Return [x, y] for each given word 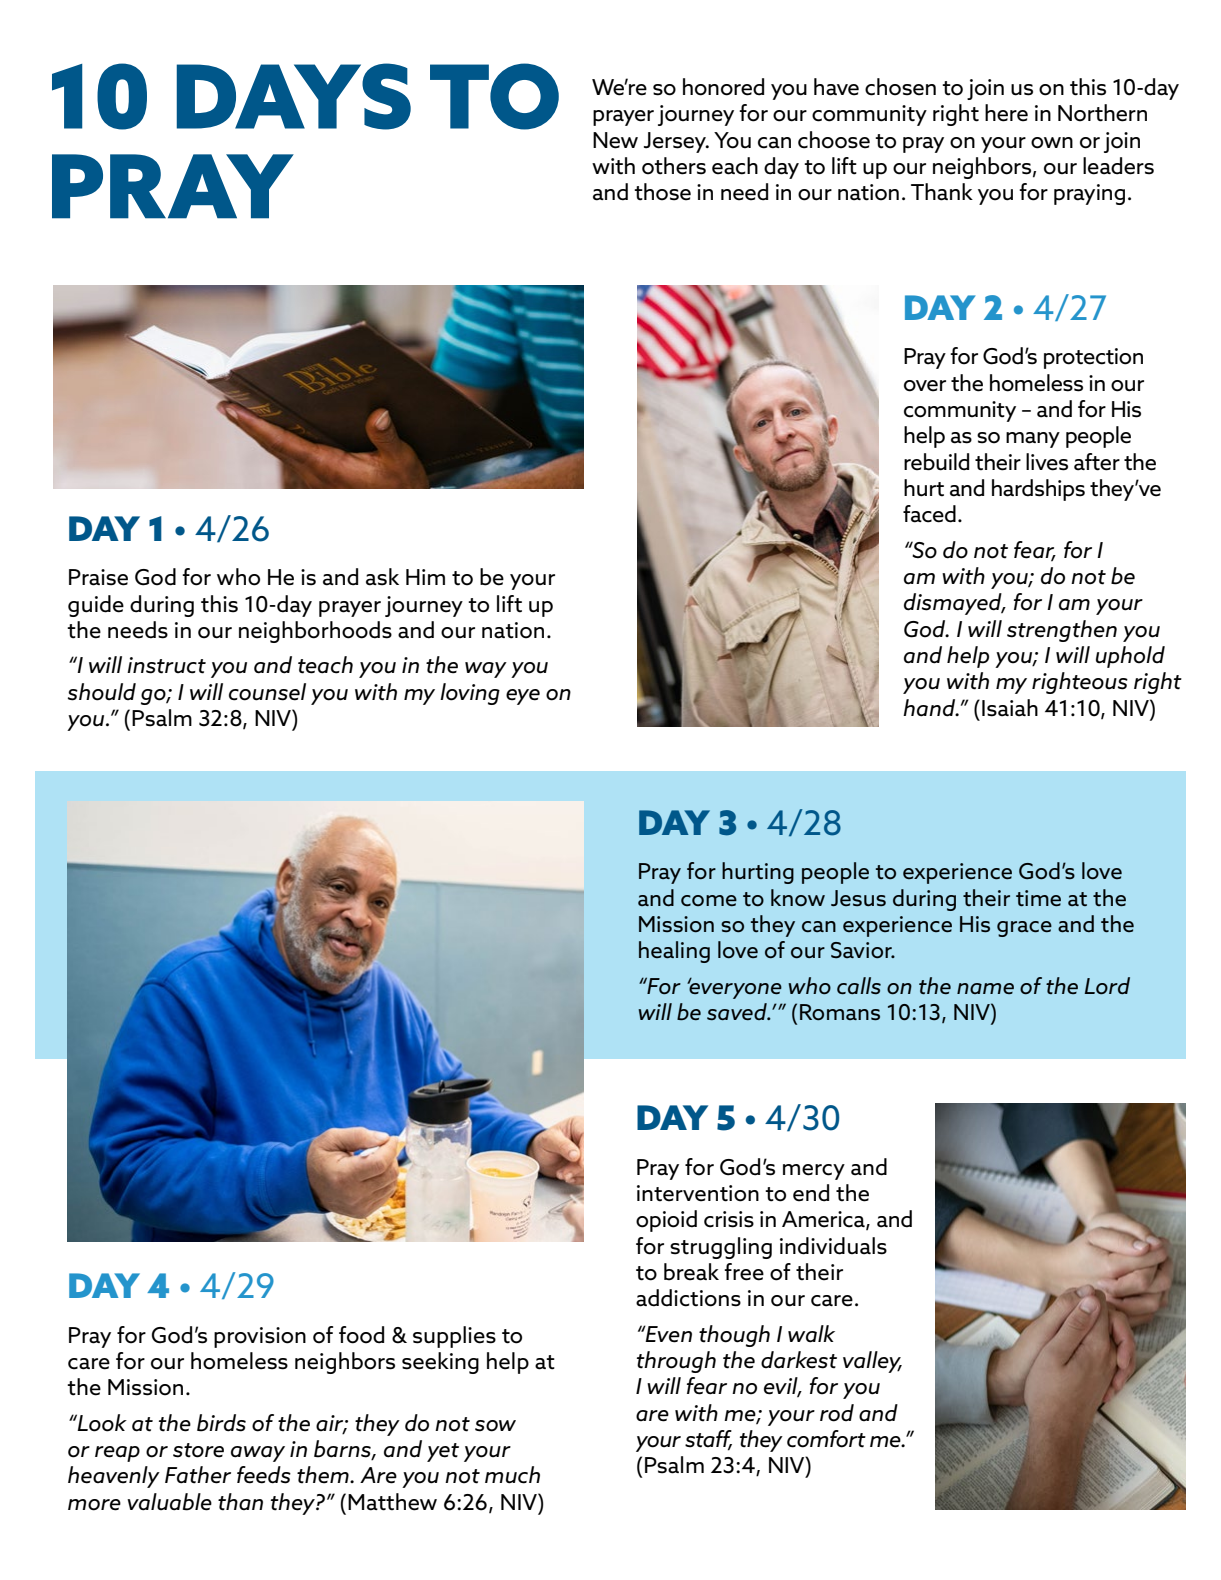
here [1006, 113]
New [615, 140]
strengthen [1062, 631]
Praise [98, 577]
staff [708, 1440]
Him [425, 577]
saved [738, 1012]
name [985, 988]
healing [674, 952]
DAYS [294, 96]
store [198, 1450]
